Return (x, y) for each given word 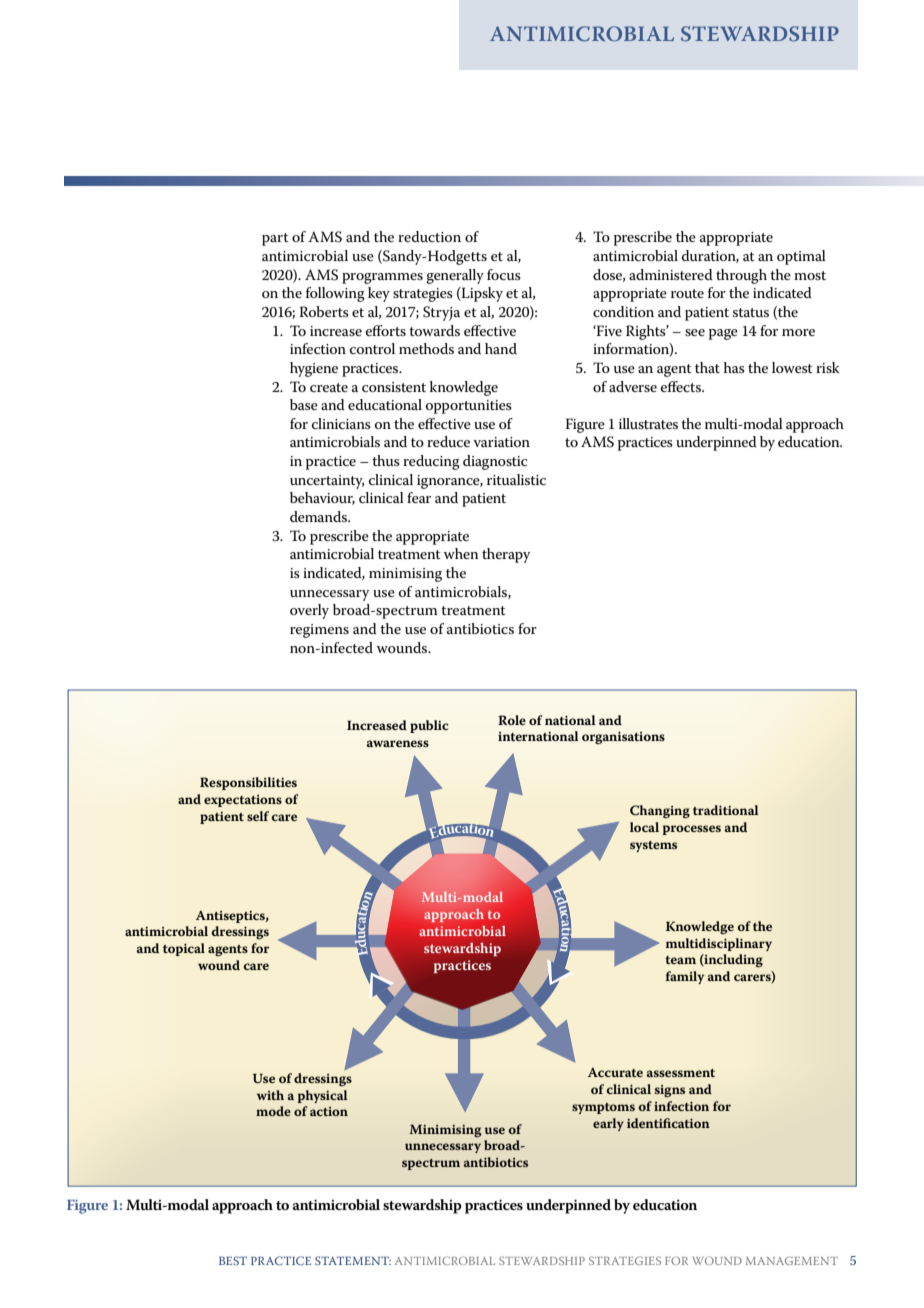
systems (653, 846)
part (275, 239)
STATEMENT (353, 1260)
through (741, 276)
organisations (623, 737)
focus (504, 274)
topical (184, 949)
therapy (506, 555)
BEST (233, 1260)
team (680, 960)
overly (309, 611)
